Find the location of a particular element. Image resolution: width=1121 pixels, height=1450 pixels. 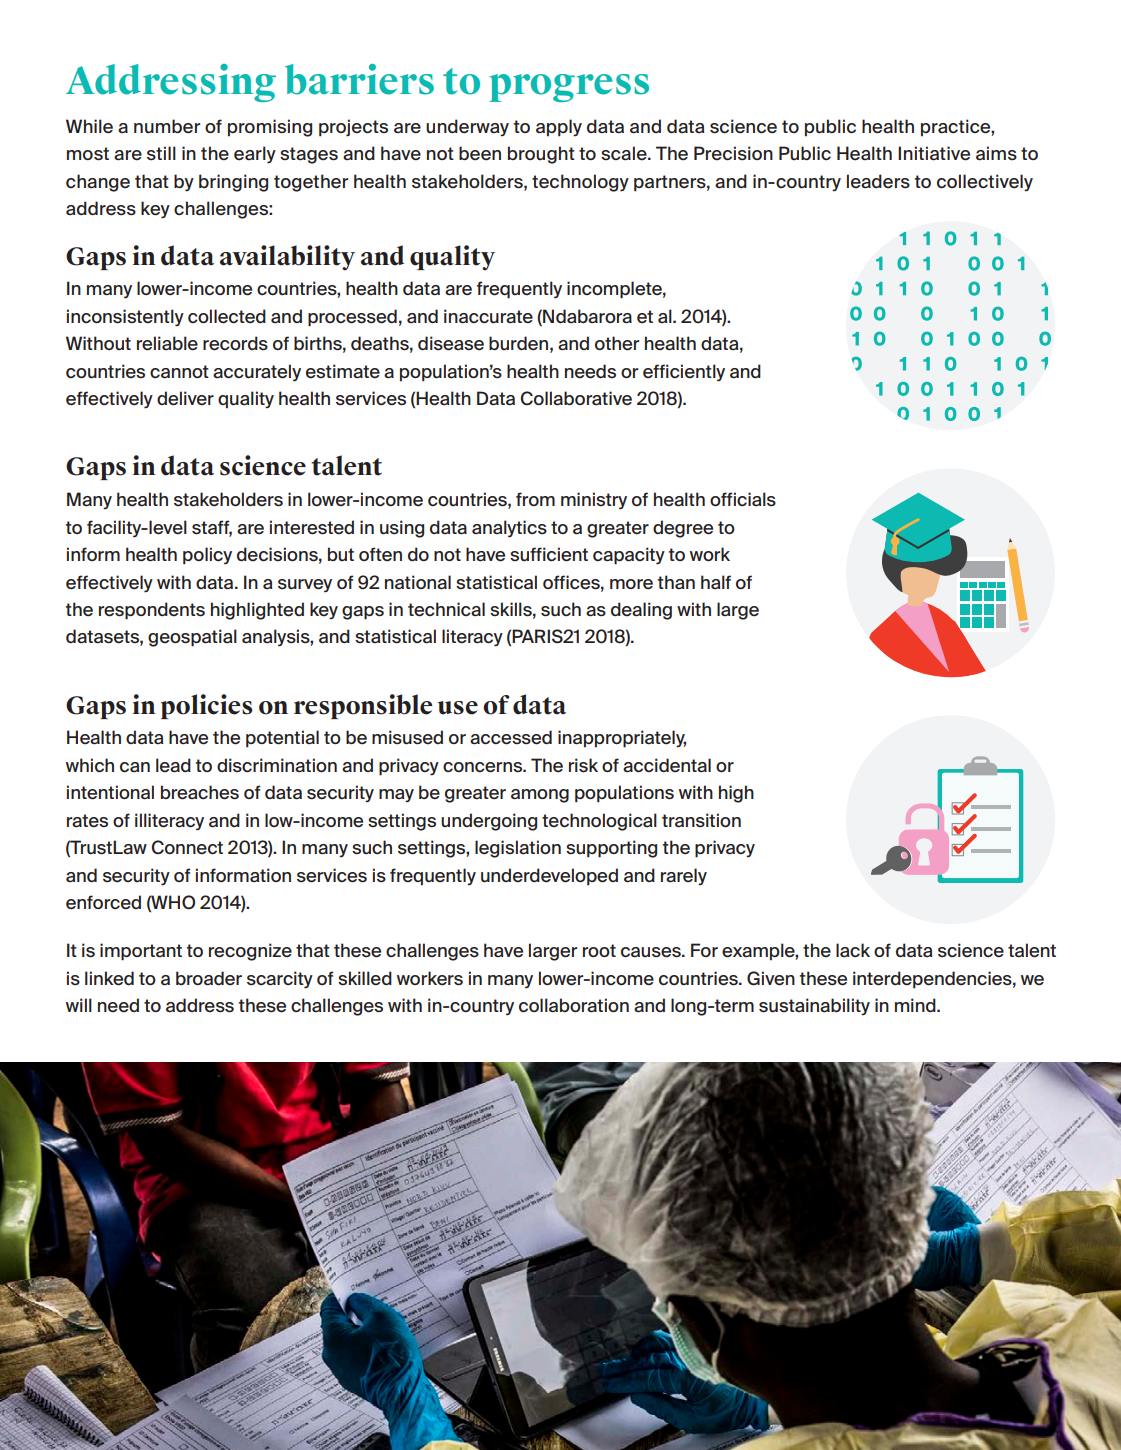

broader is located at coordinates (209, 978).
